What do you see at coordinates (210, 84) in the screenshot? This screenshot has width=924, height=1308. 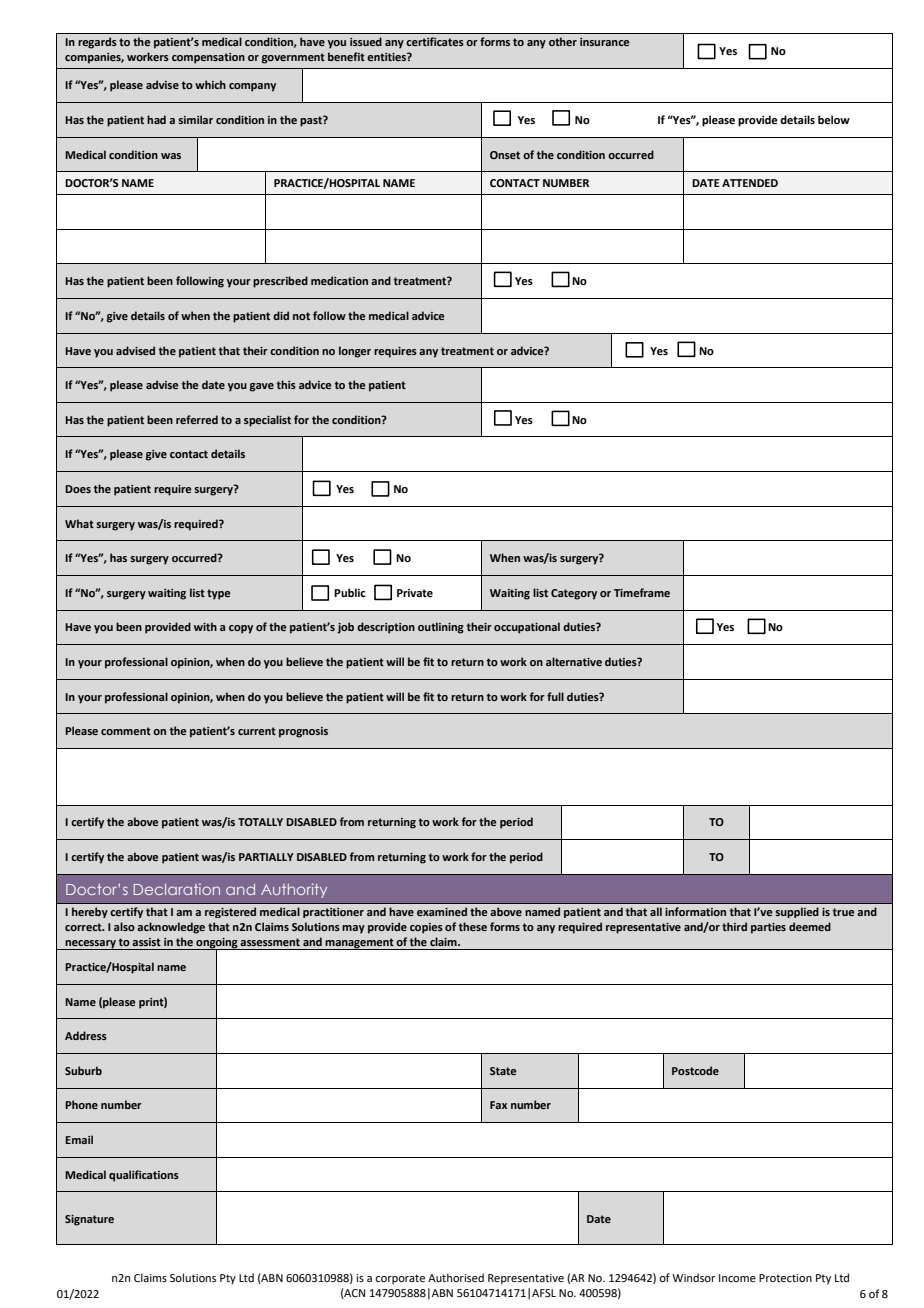 I see `which` at bounding box center [210, 84].
